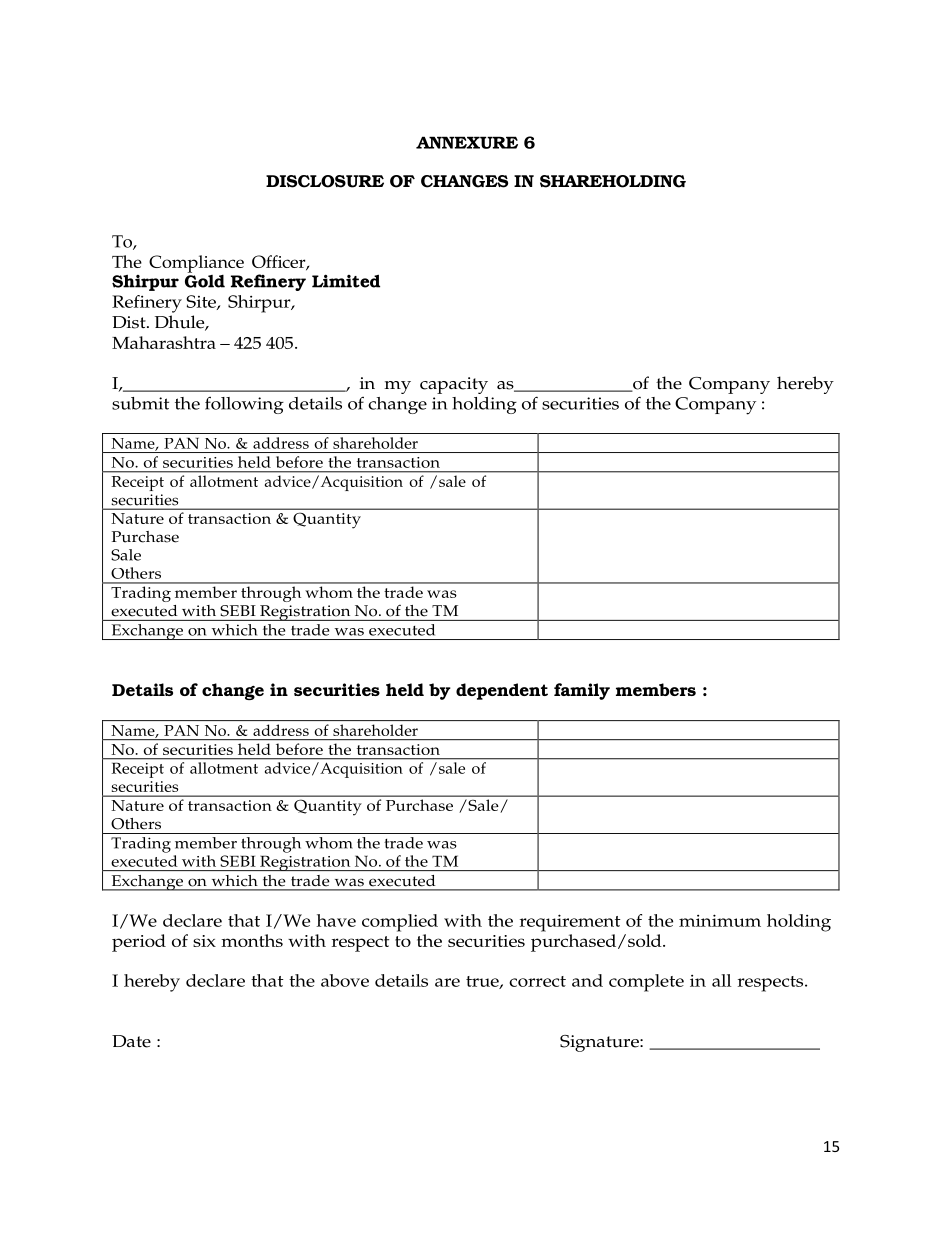 The height and width of the page is (1233, 952). I want to click on above, so click(345, 980).
